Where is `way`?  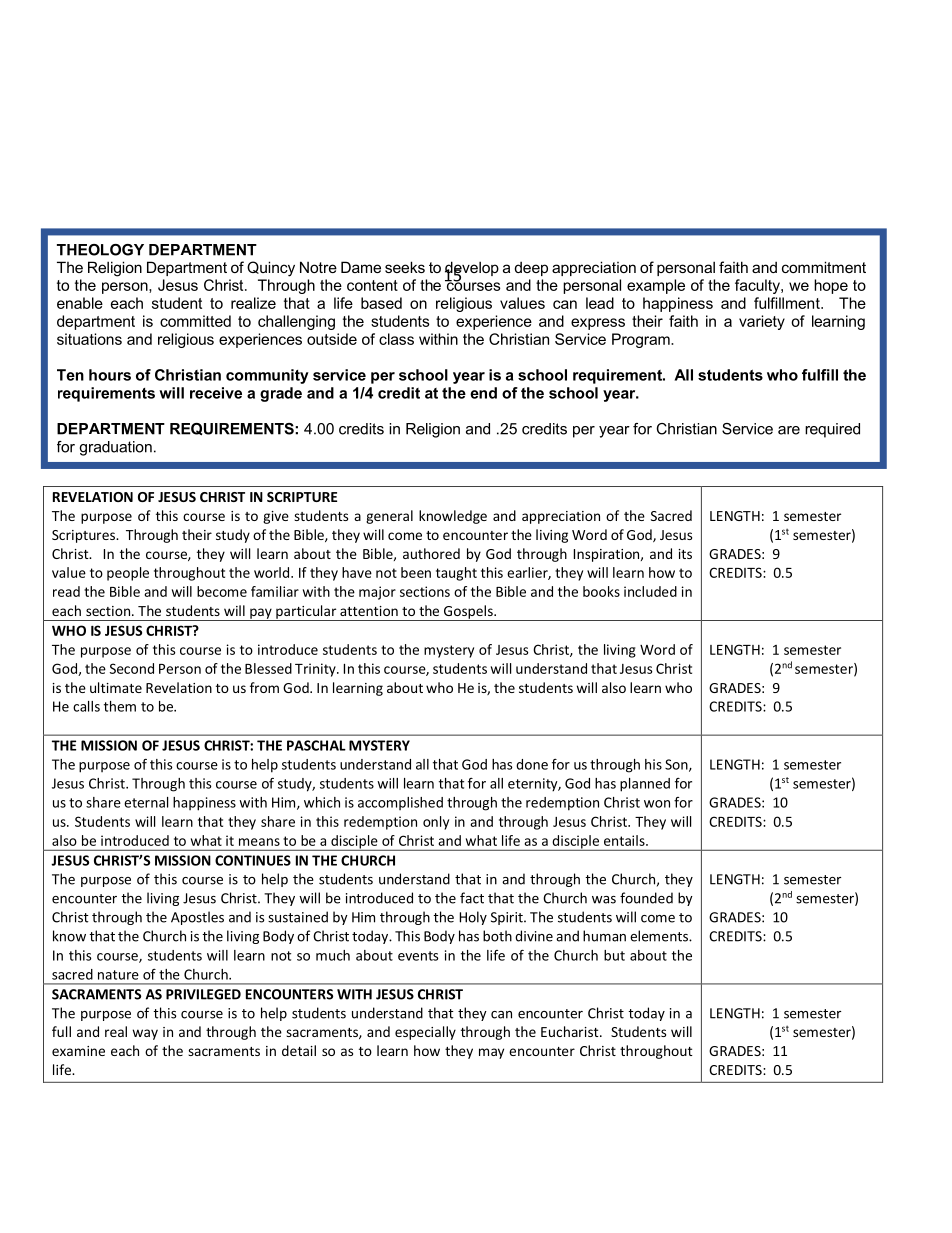
way is located at coordinates (145, 1034).
